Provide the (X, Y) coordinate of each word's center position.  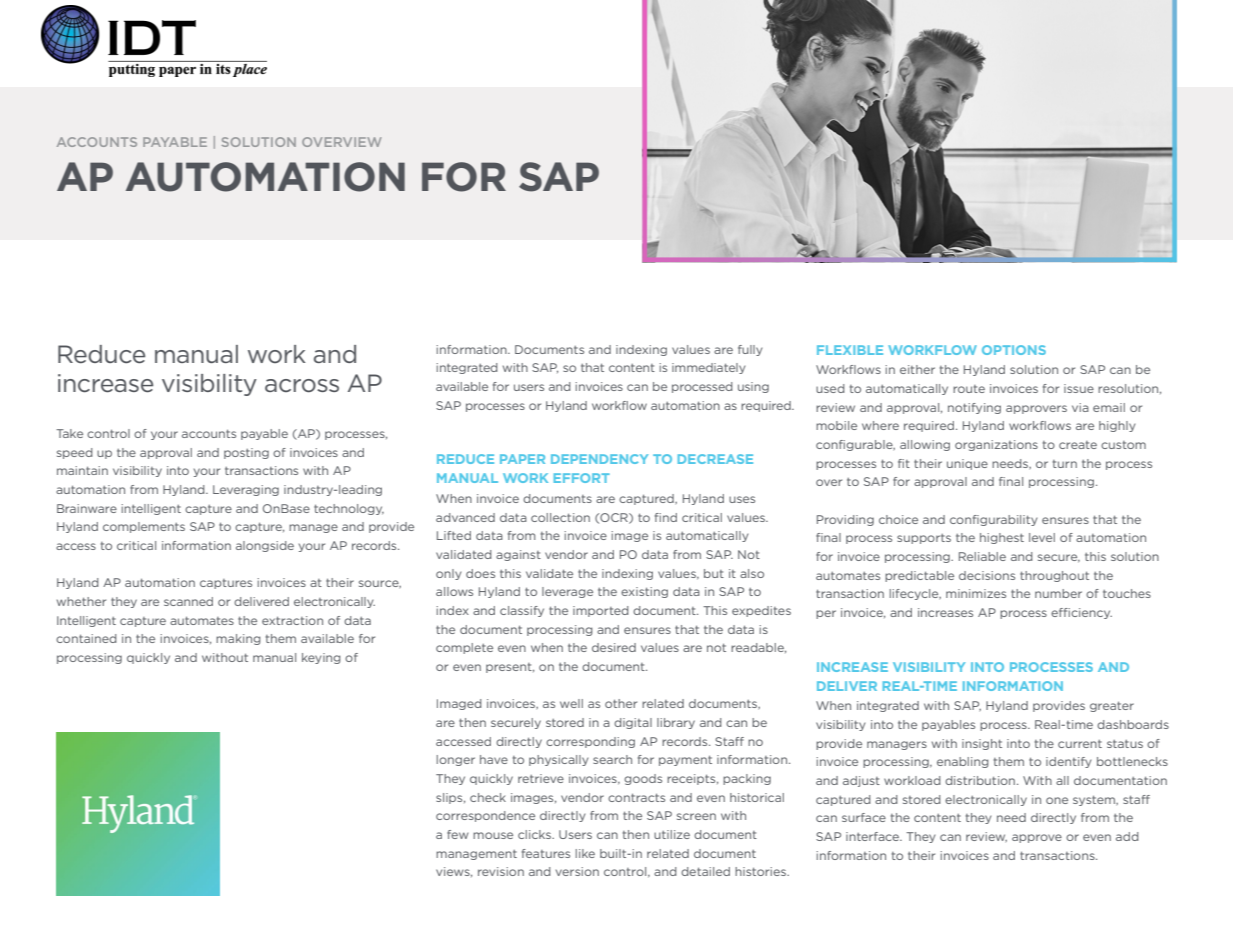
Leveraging (246, 490)
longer (456, 760)
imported (601, 611)
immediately (708, 368)
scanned (188, 601)
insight (982, 744)
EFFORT (582, 478)
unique (967, 464)
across (302, 386)
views (454, 872)
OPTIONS (1014, 350)
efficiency (1081, 613)
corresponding (590, 742)
